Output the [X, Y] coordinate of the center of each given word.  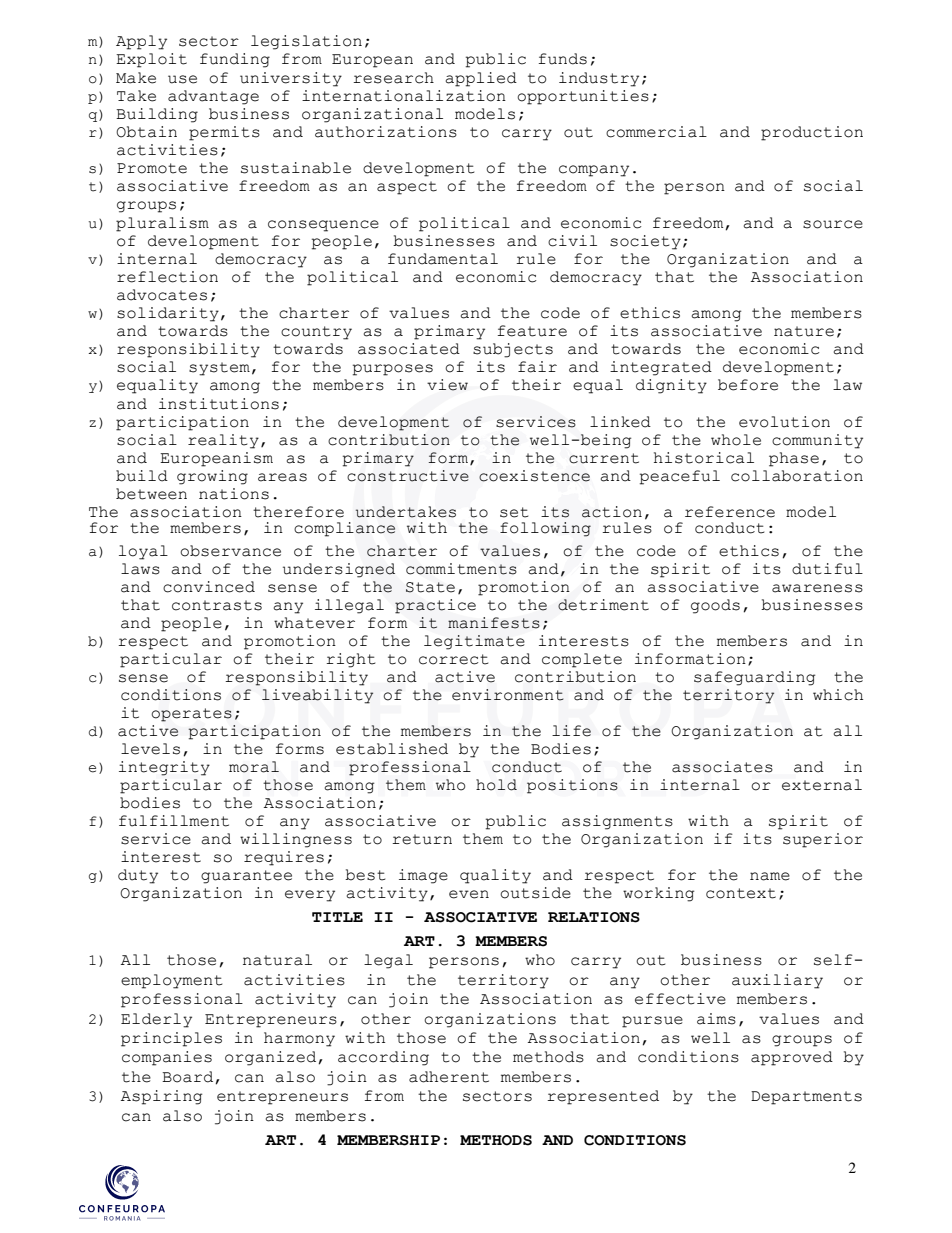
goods [715, 606]
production [812, 133]
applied [481, 79]
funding [235, 60]
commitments [461, 569]
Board [189, 1077]
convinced [209, 587]
